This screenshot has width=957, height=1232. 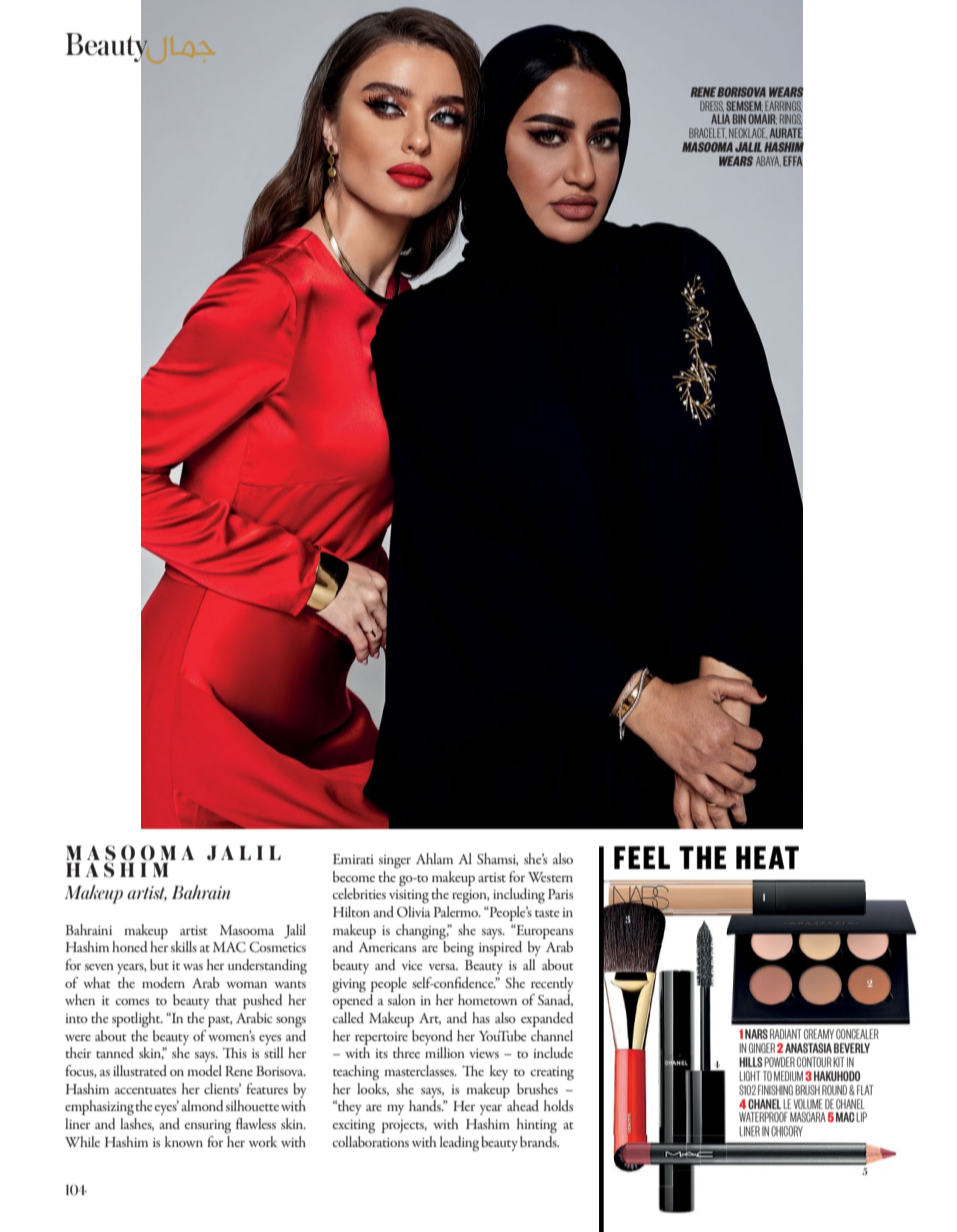 What do you see at coordinates (712, 106) in the screenshot?
I see `DRESS` at bounding box center [712, 106].
